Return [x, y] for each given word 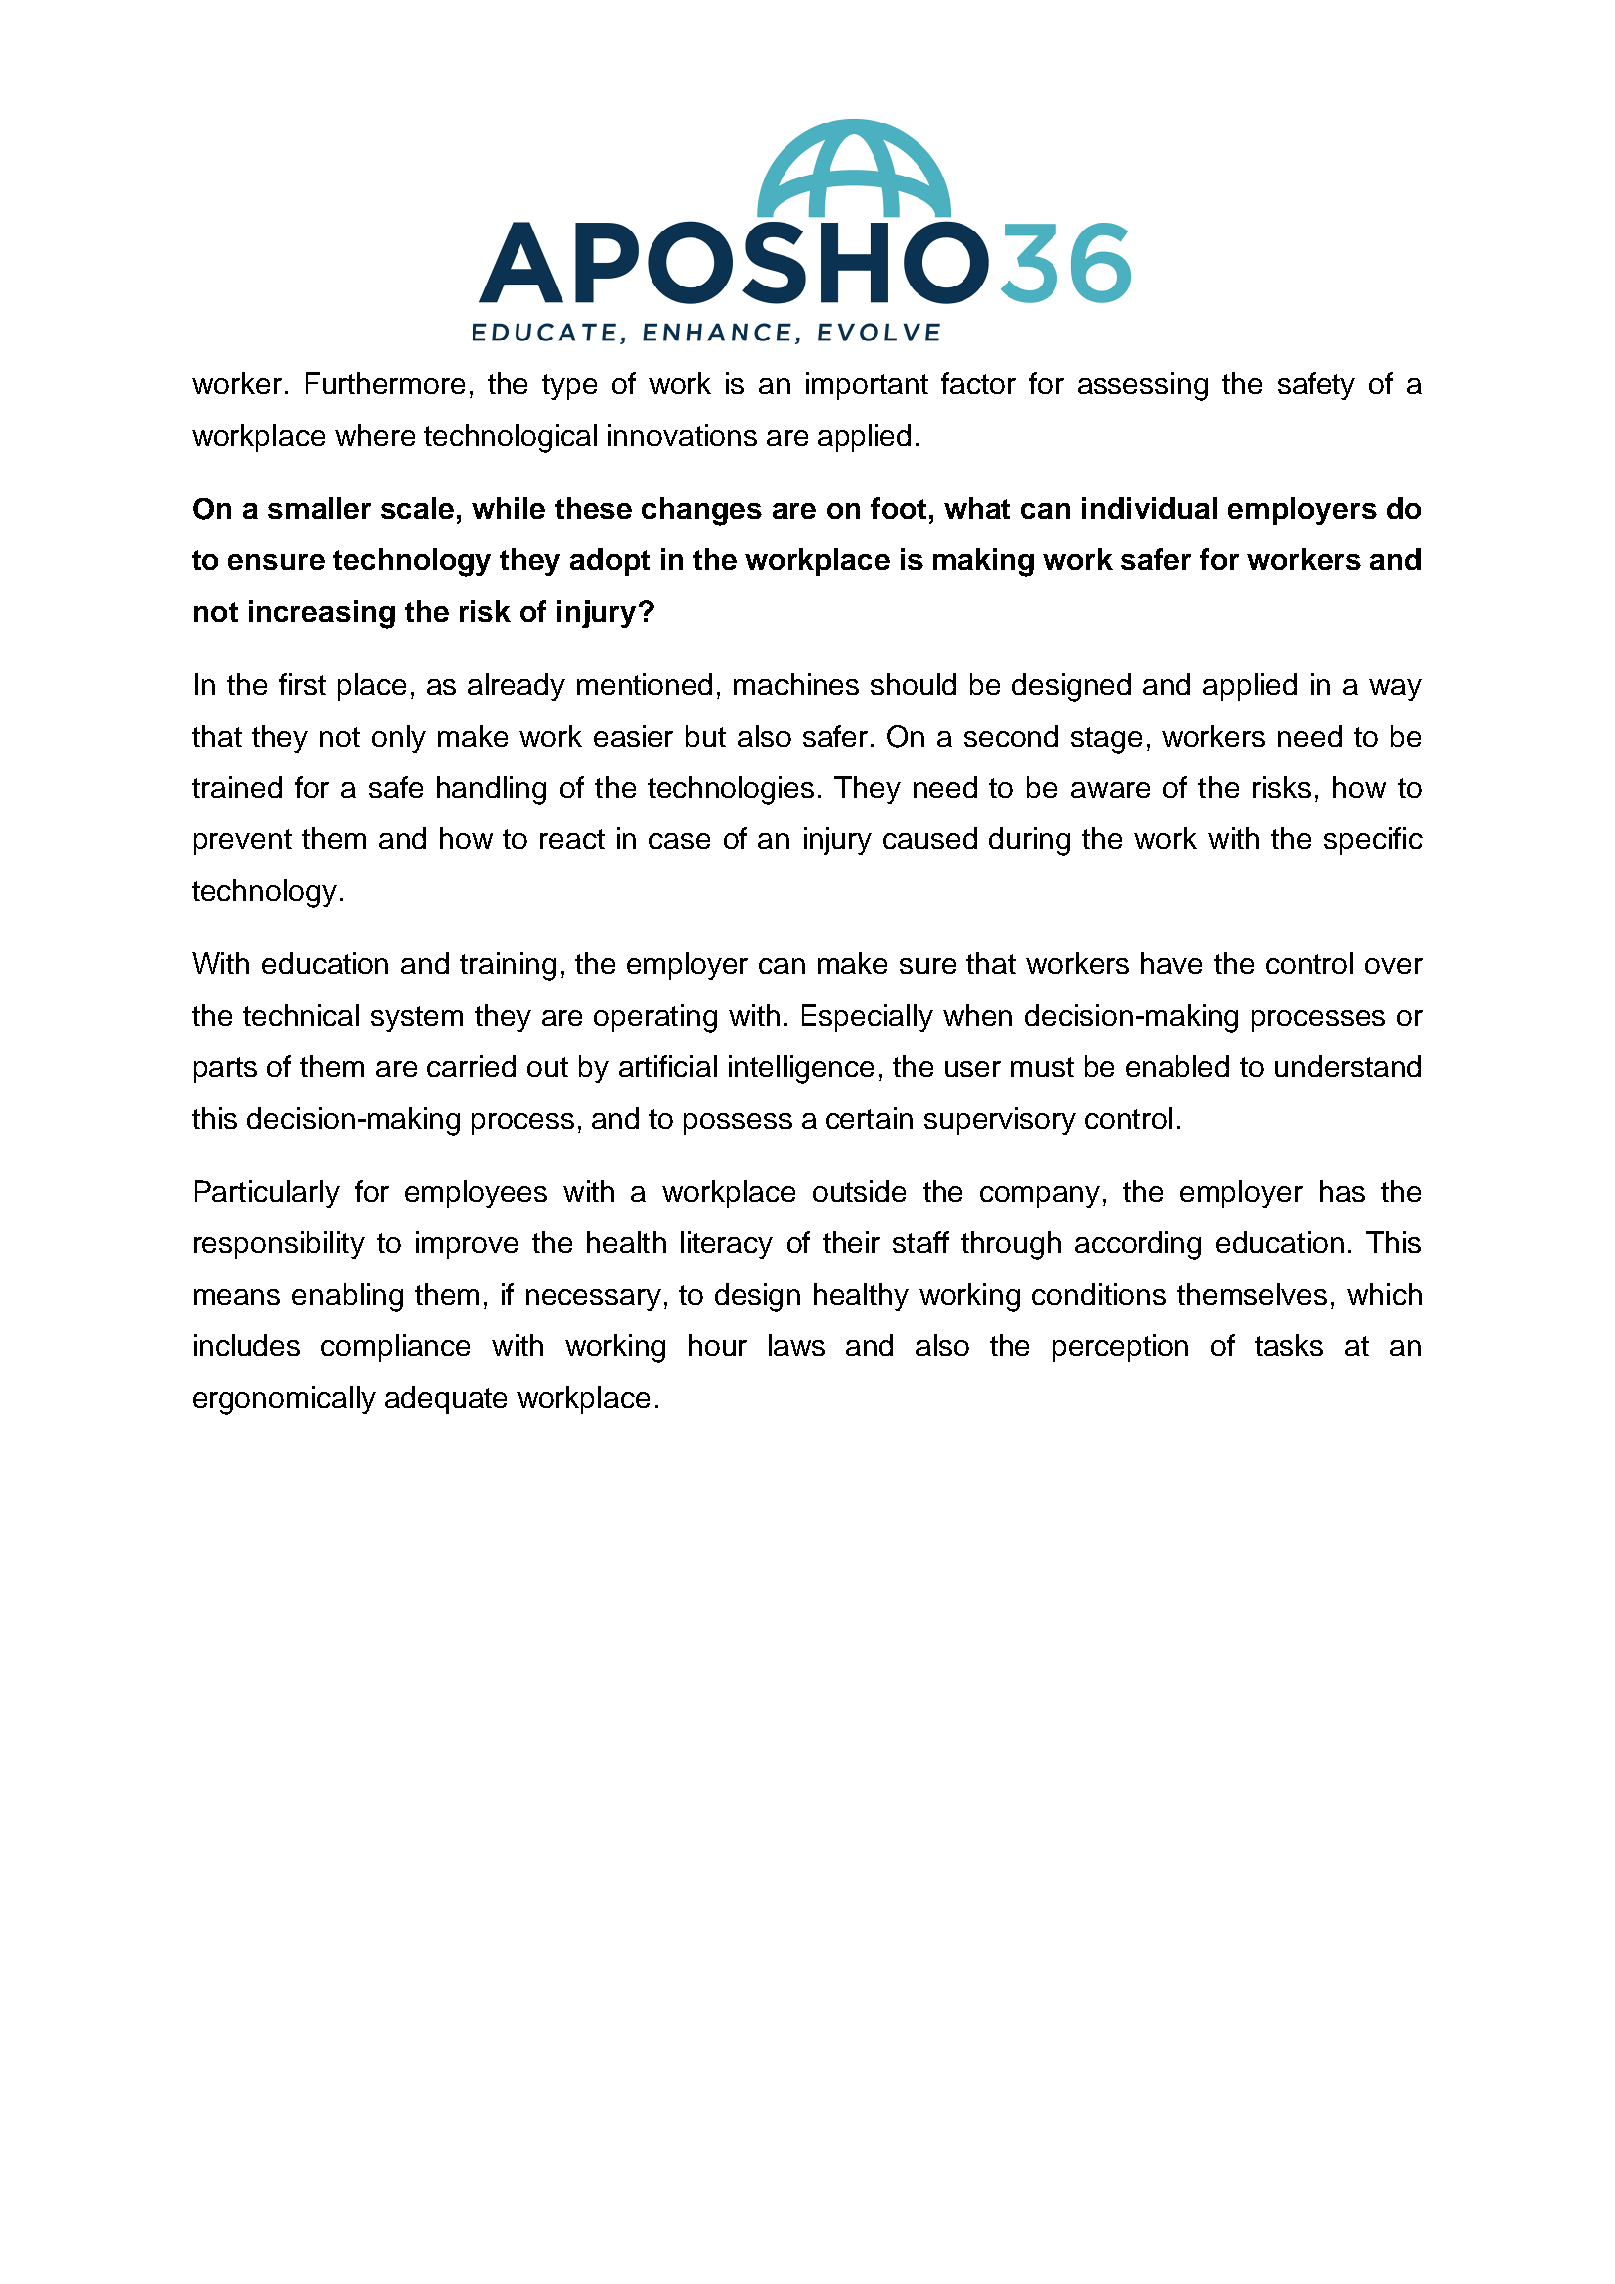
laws [797, 1345]
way [1395, 690]
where [375, 435]
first [302, 684]
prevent [243, 842]
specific [1373, 841]
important [867, 386]
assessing [1143, 386]
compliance [395, 1348]
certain [869, 1118]
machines [796, 684]
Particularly [267, 1194]
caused [930, 838]
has [1342, 1191]
